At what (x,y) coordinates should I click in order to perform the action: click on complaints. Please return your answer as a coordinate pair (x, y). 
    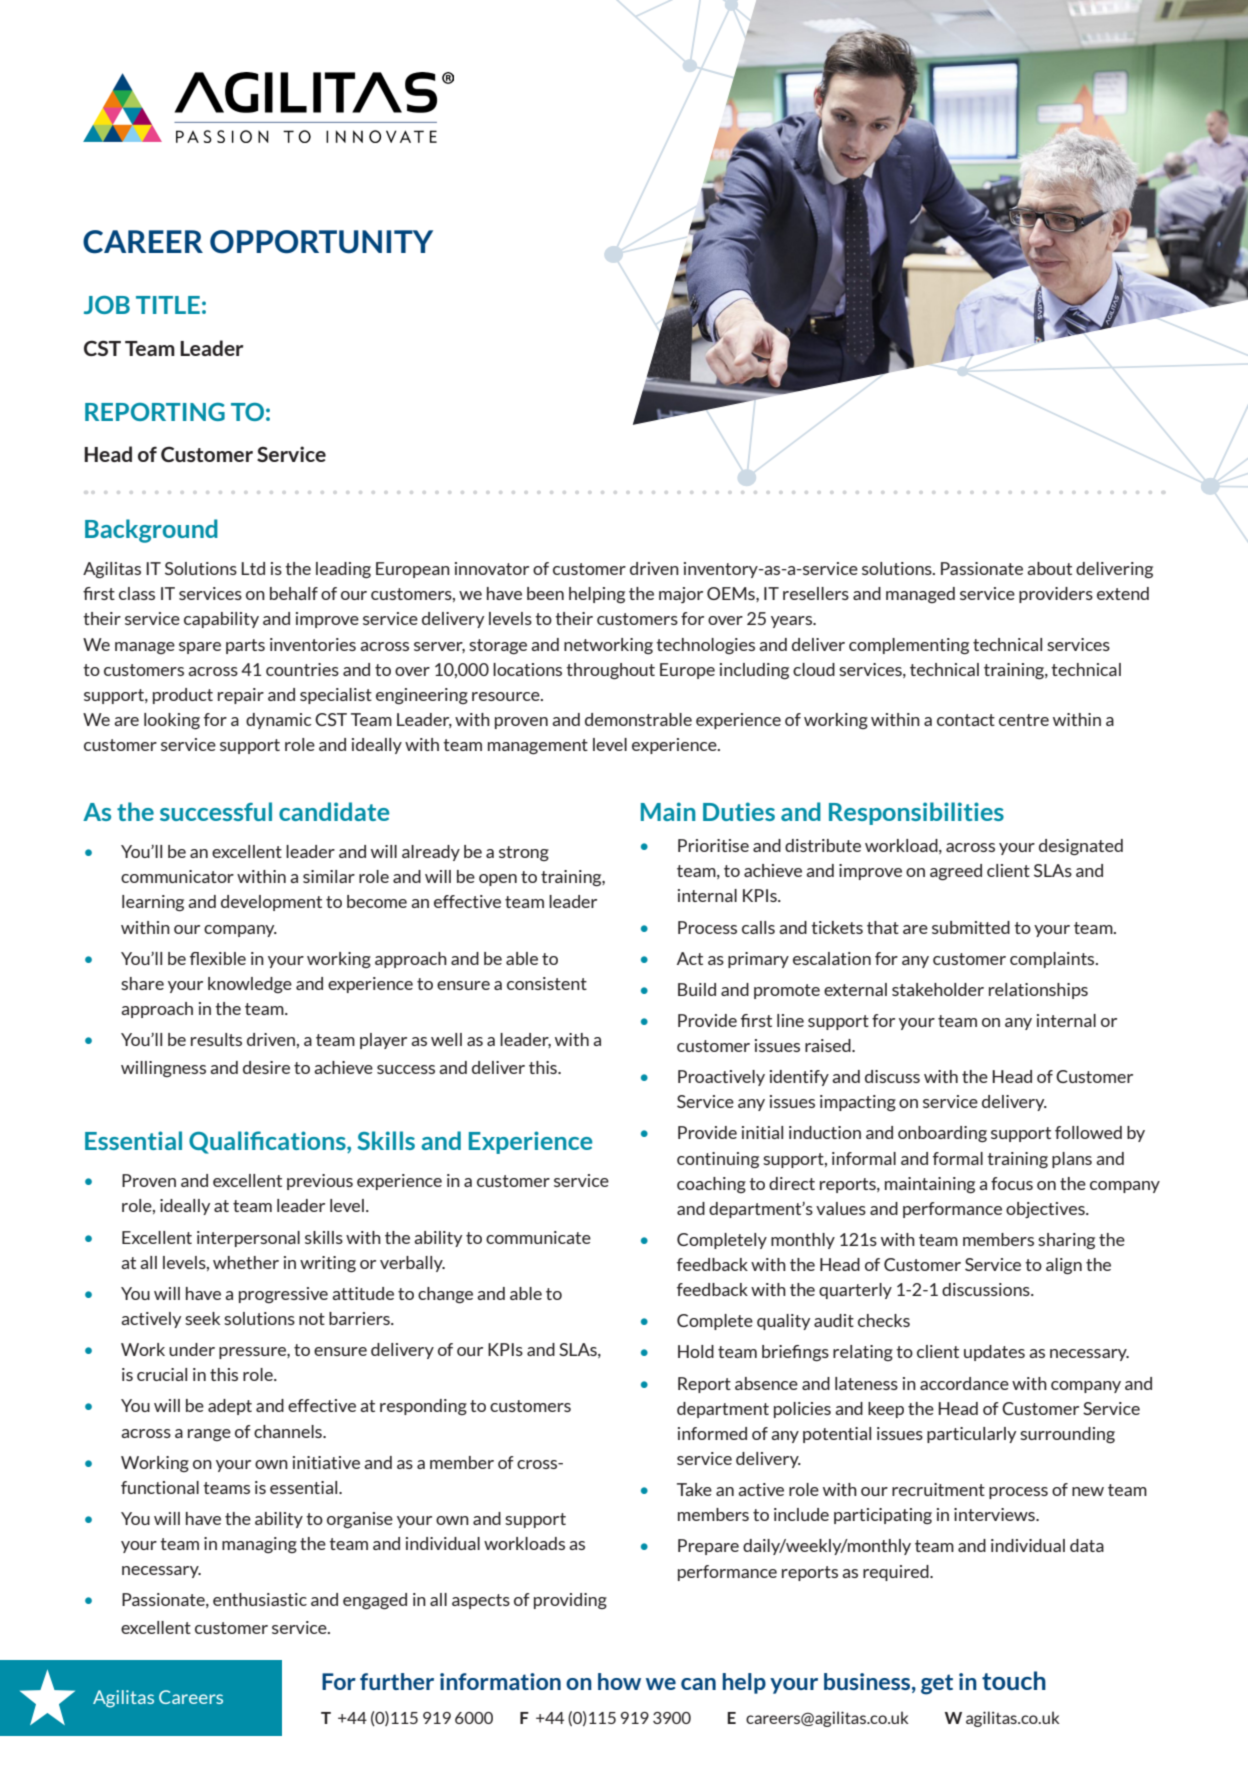
    Looking at the image, I should click on (1053, 960).
